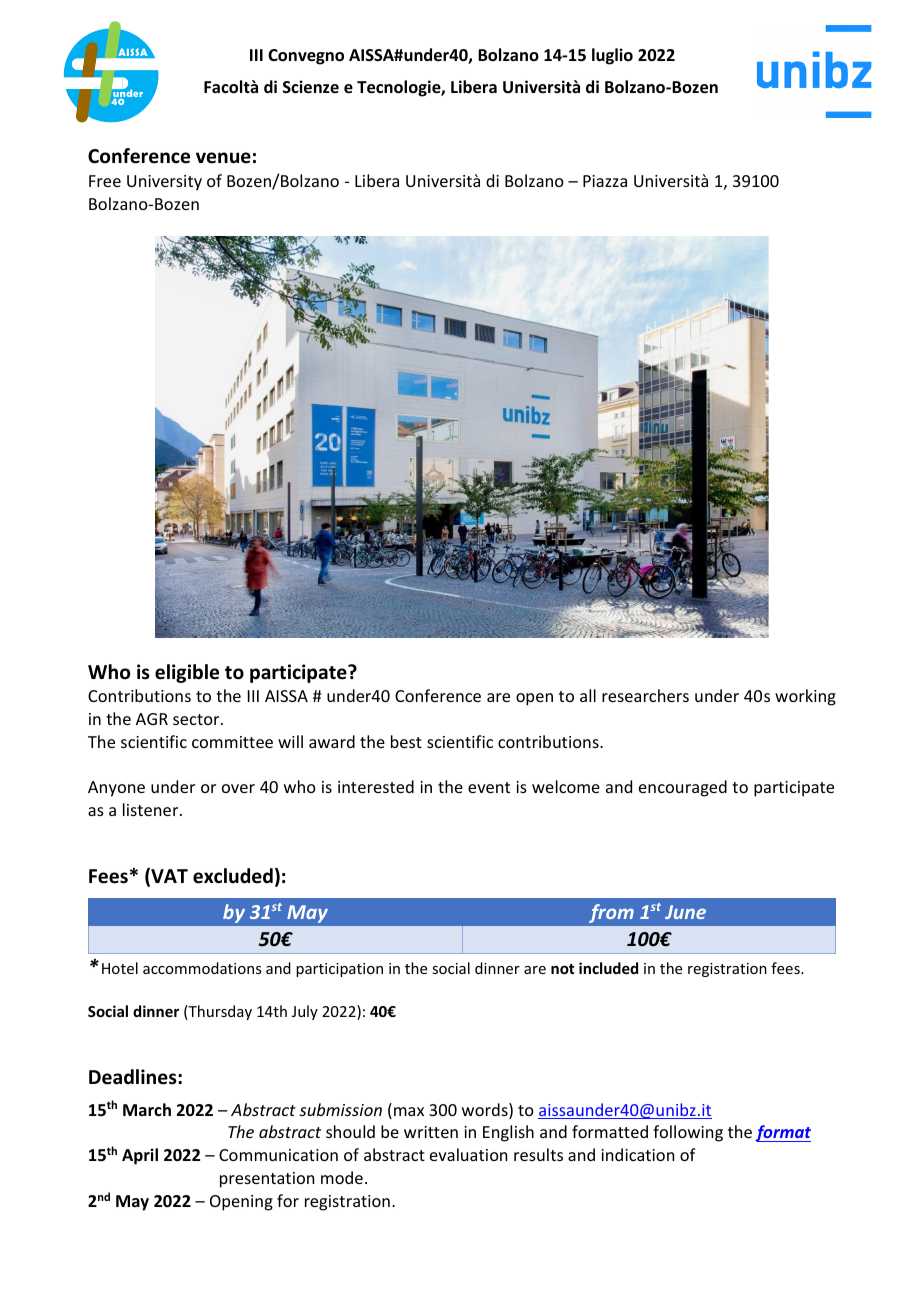  I want to click on sector, so click(197, 719).
